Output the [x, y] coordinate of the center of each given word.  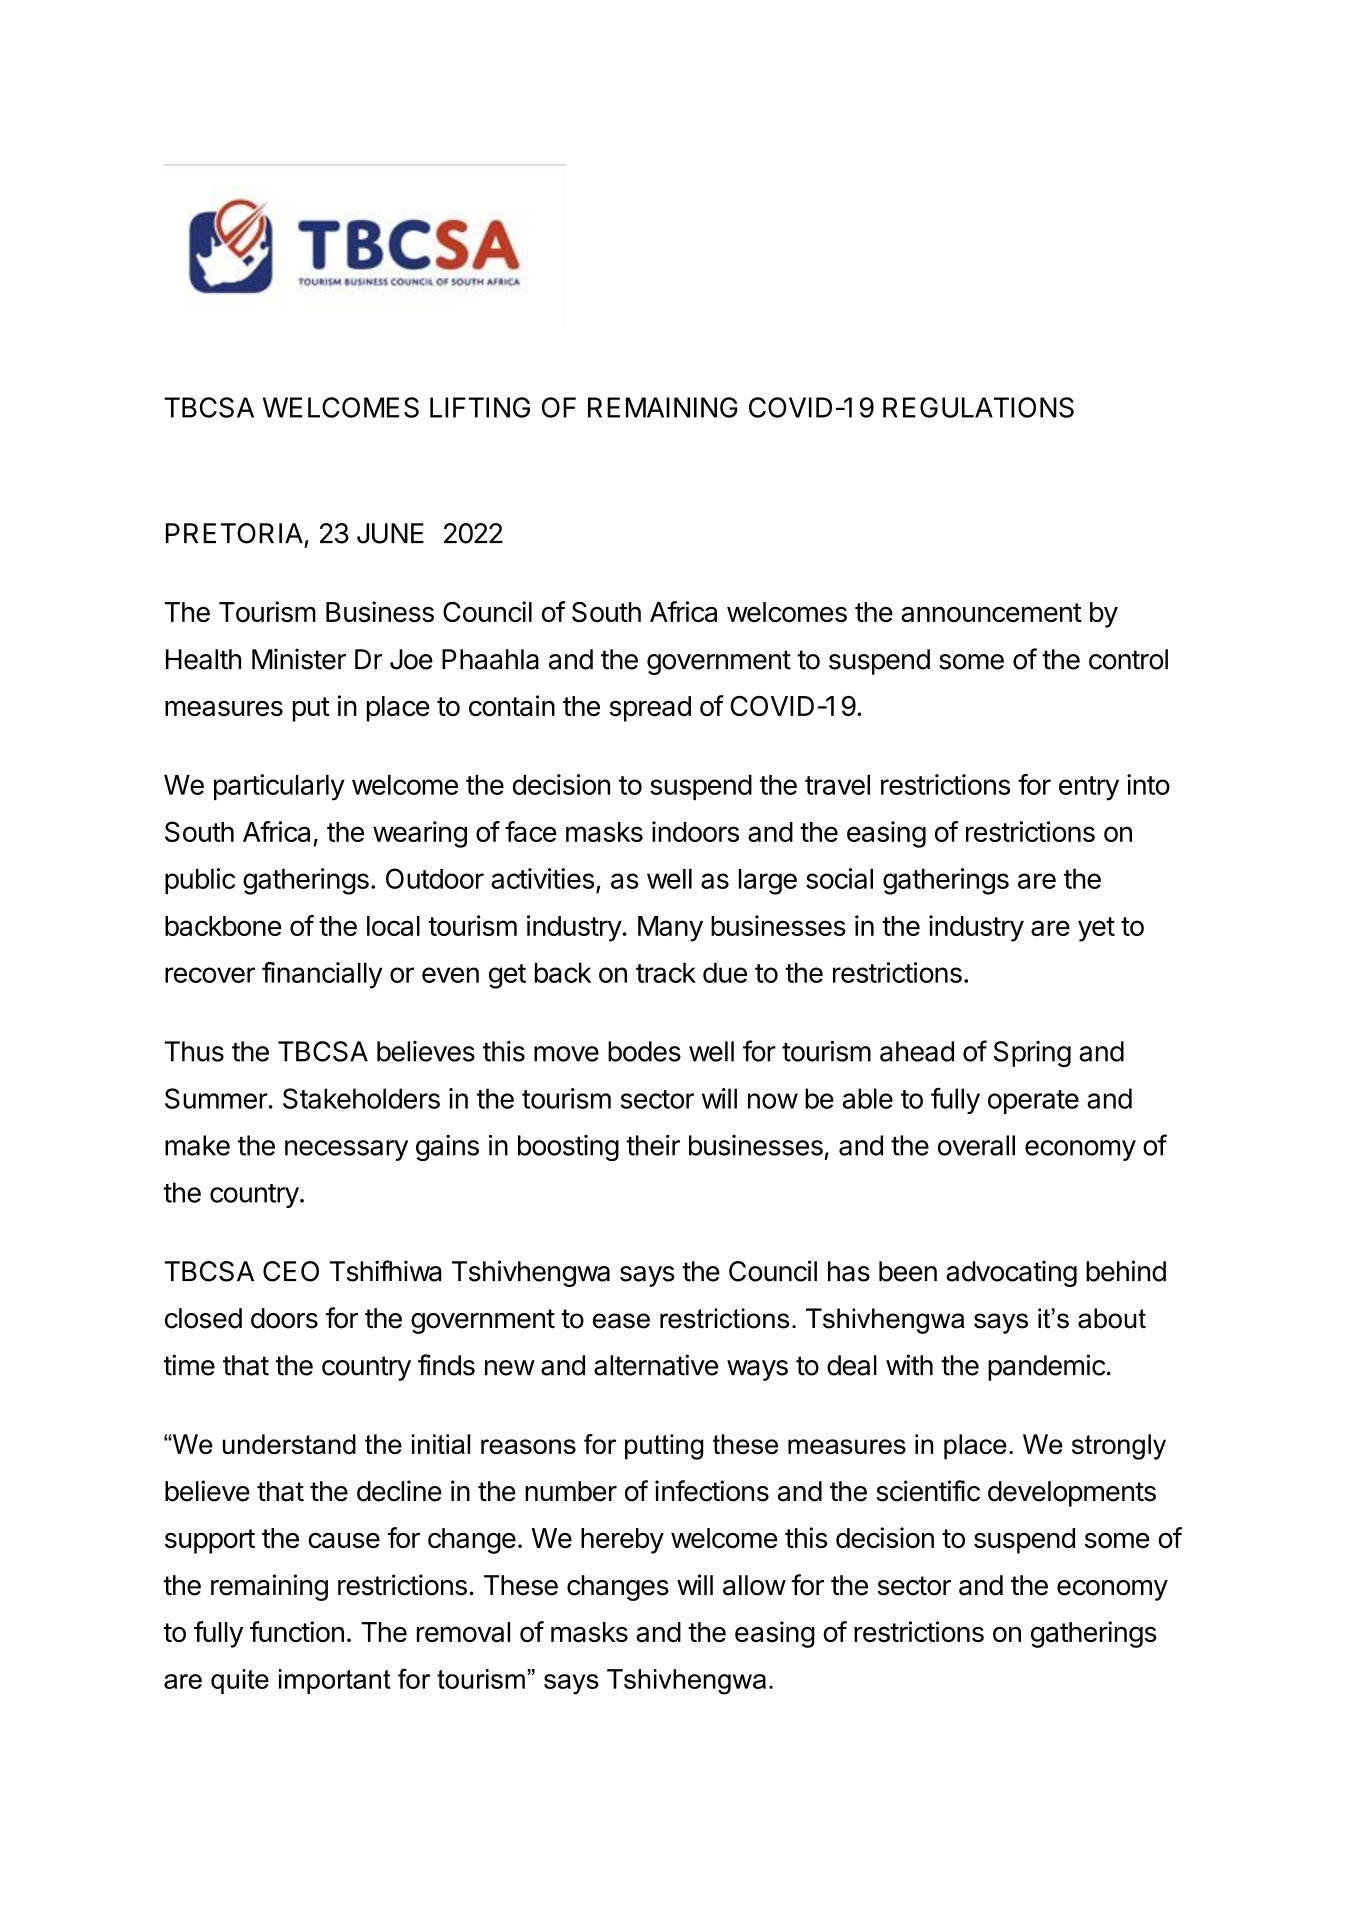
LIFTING [480, 407]
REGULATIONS [978, 407]
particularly [279, 787]
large [768, 882]
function [297, 1631]
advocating [1011, 1273]
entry [1089, 788]
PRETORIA [234, 533]
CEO [291, 1271]
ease [621, 1321]
